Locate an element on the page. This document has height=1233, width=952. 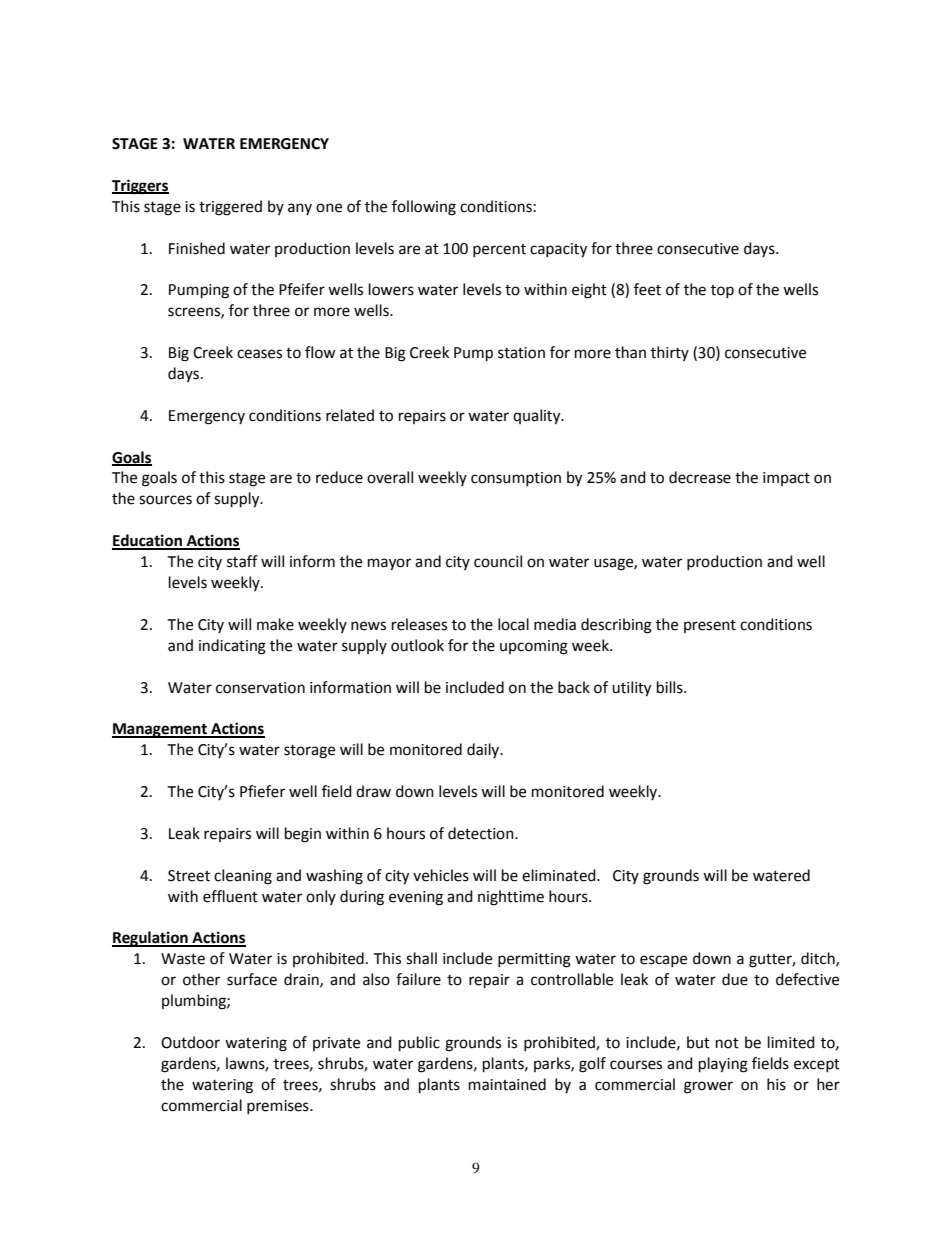
following is located at coordinates (424, 208).
